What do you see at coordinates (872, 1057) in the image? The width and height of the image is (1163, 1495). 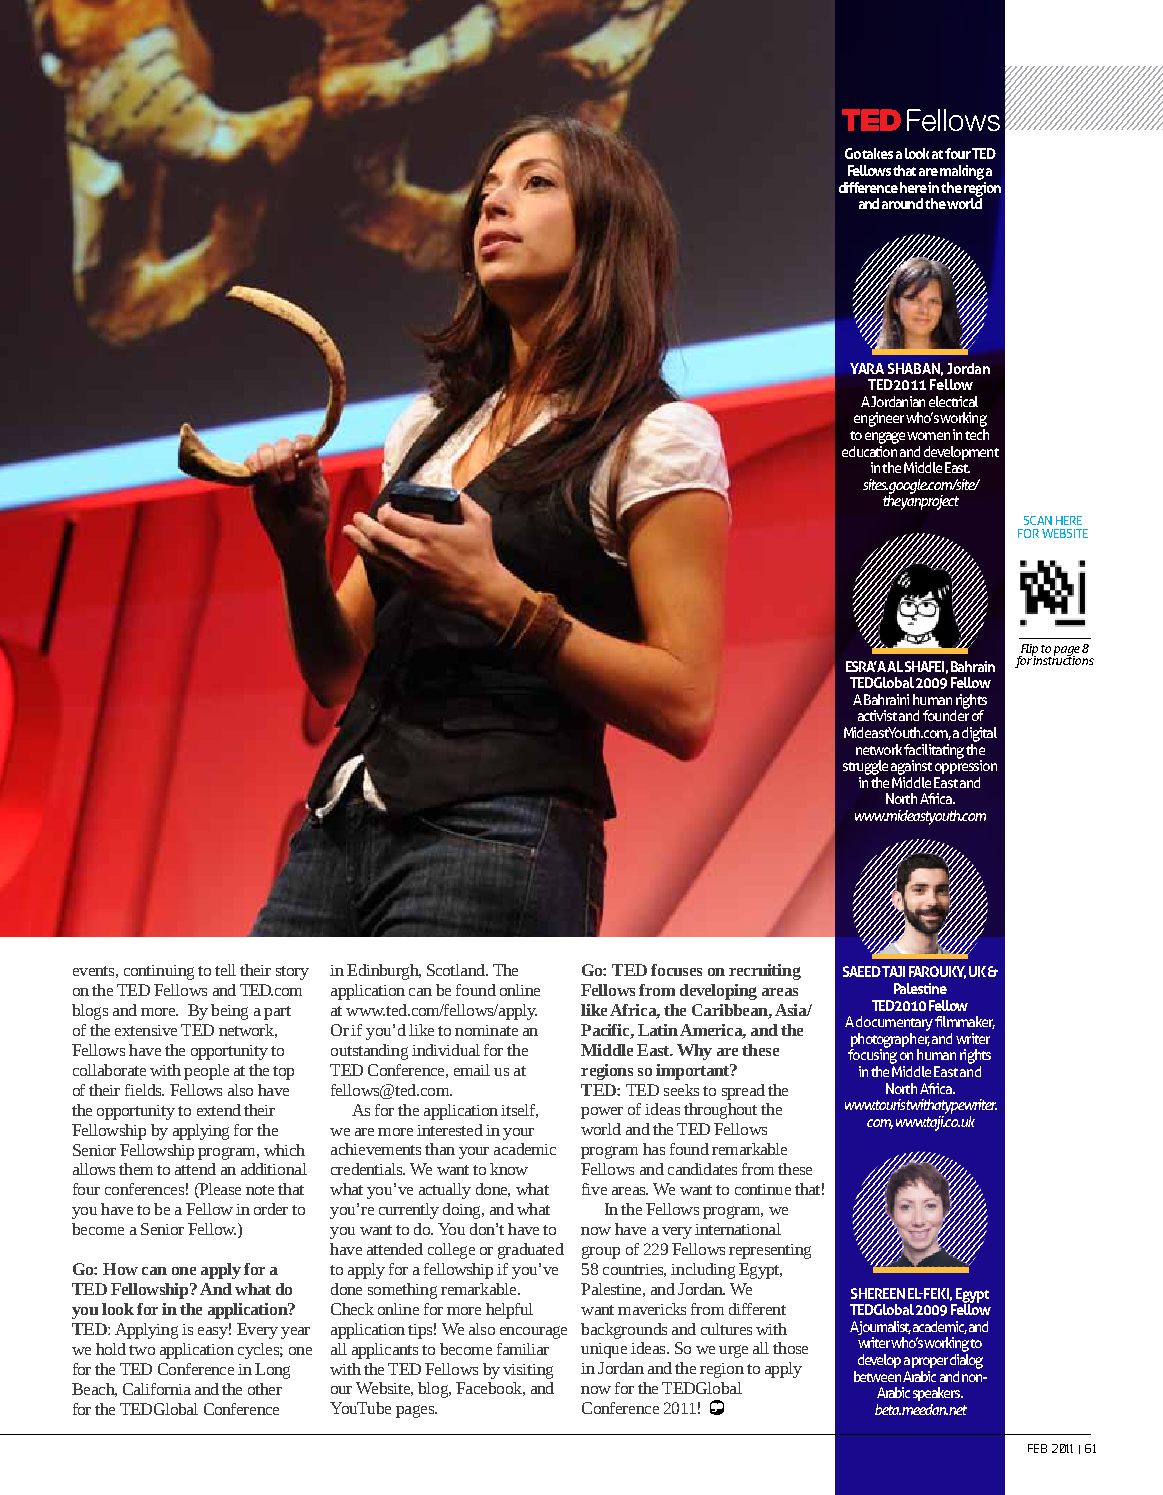 I see `focusing` at bounding box center [872, 1057].
